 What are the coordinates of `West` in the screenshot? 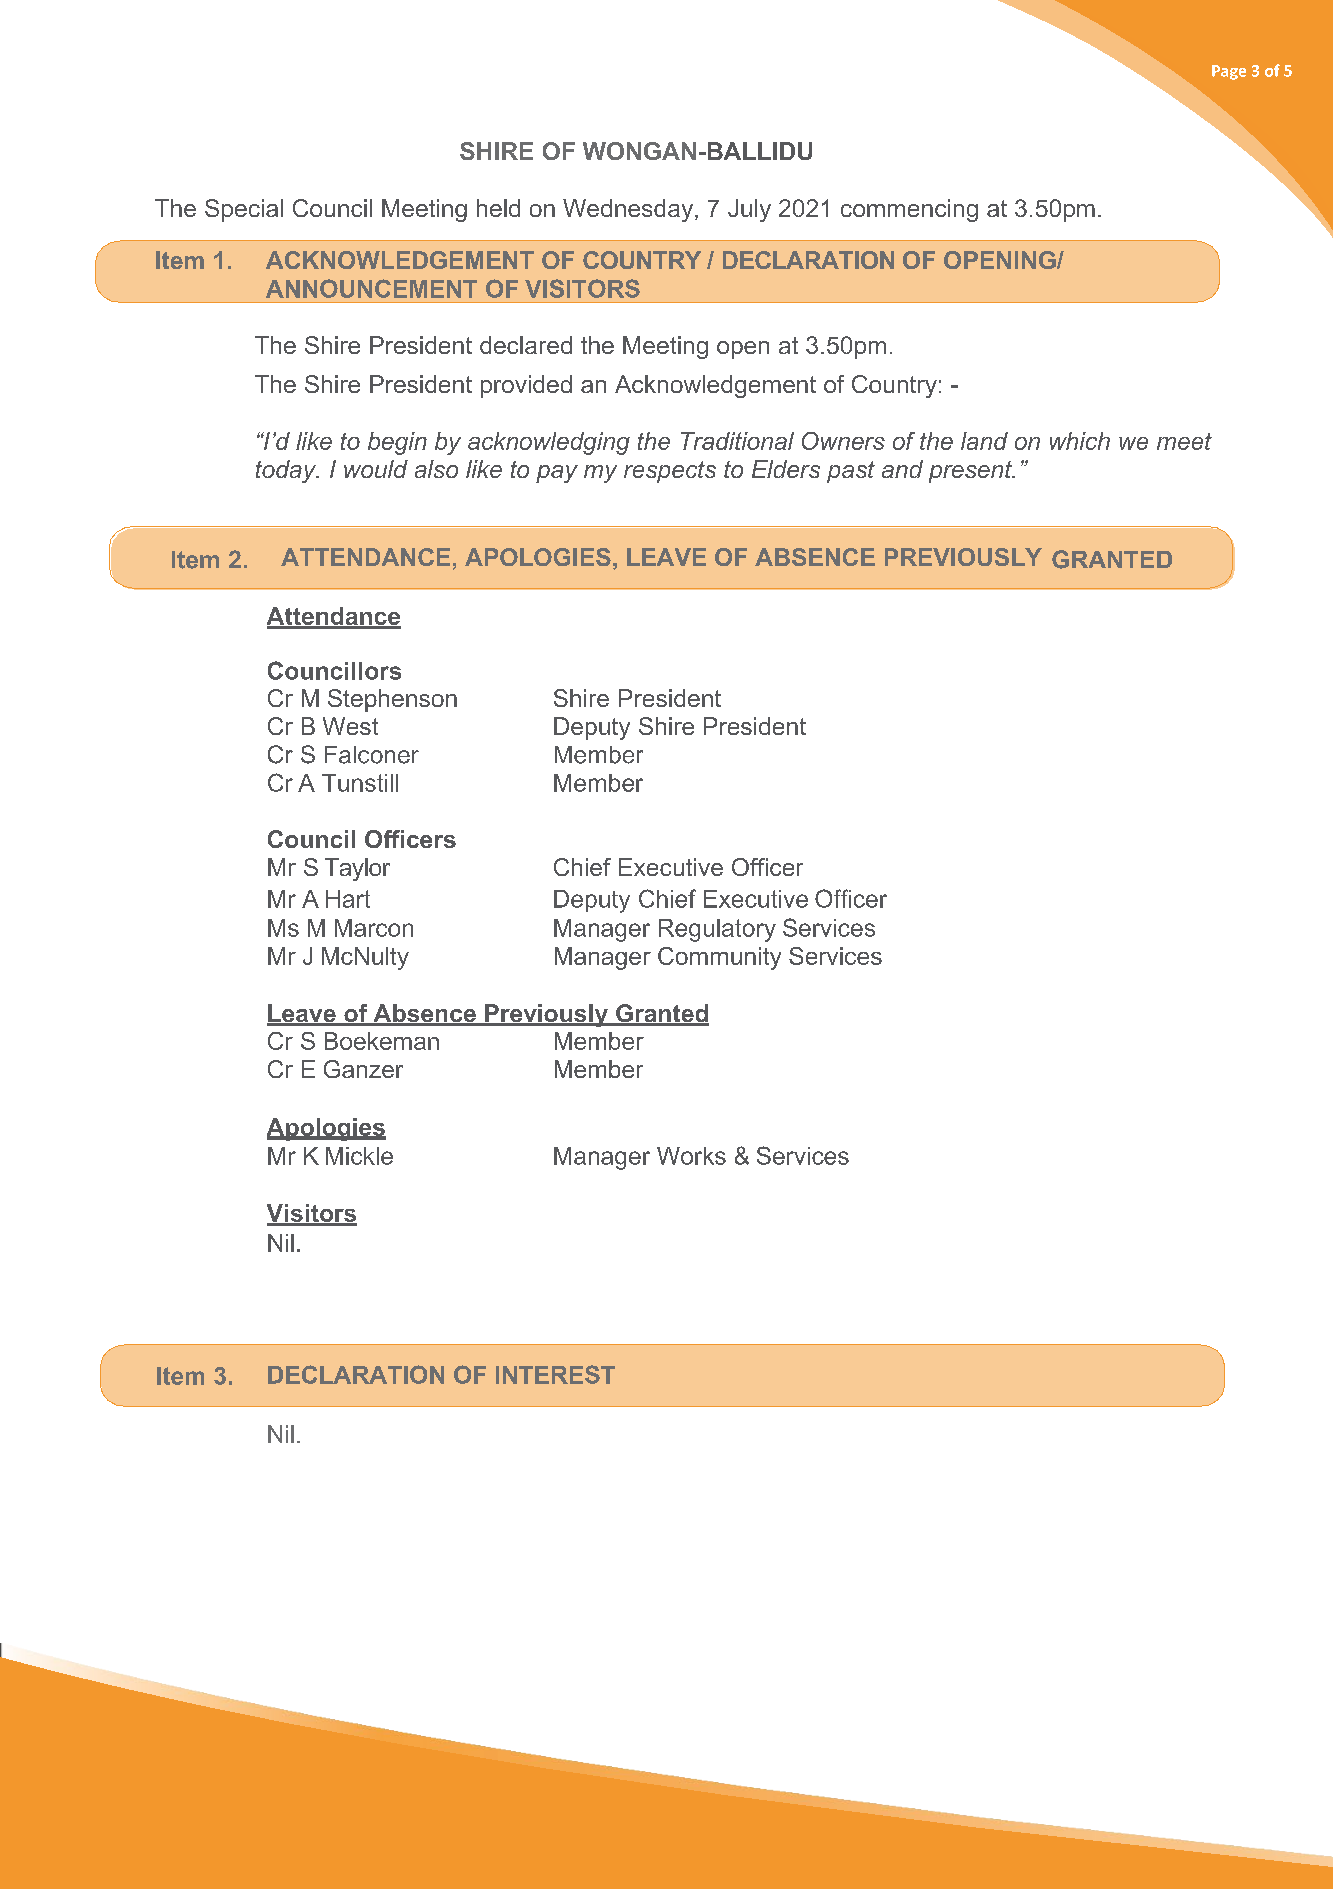 It's located at (350, 726).
